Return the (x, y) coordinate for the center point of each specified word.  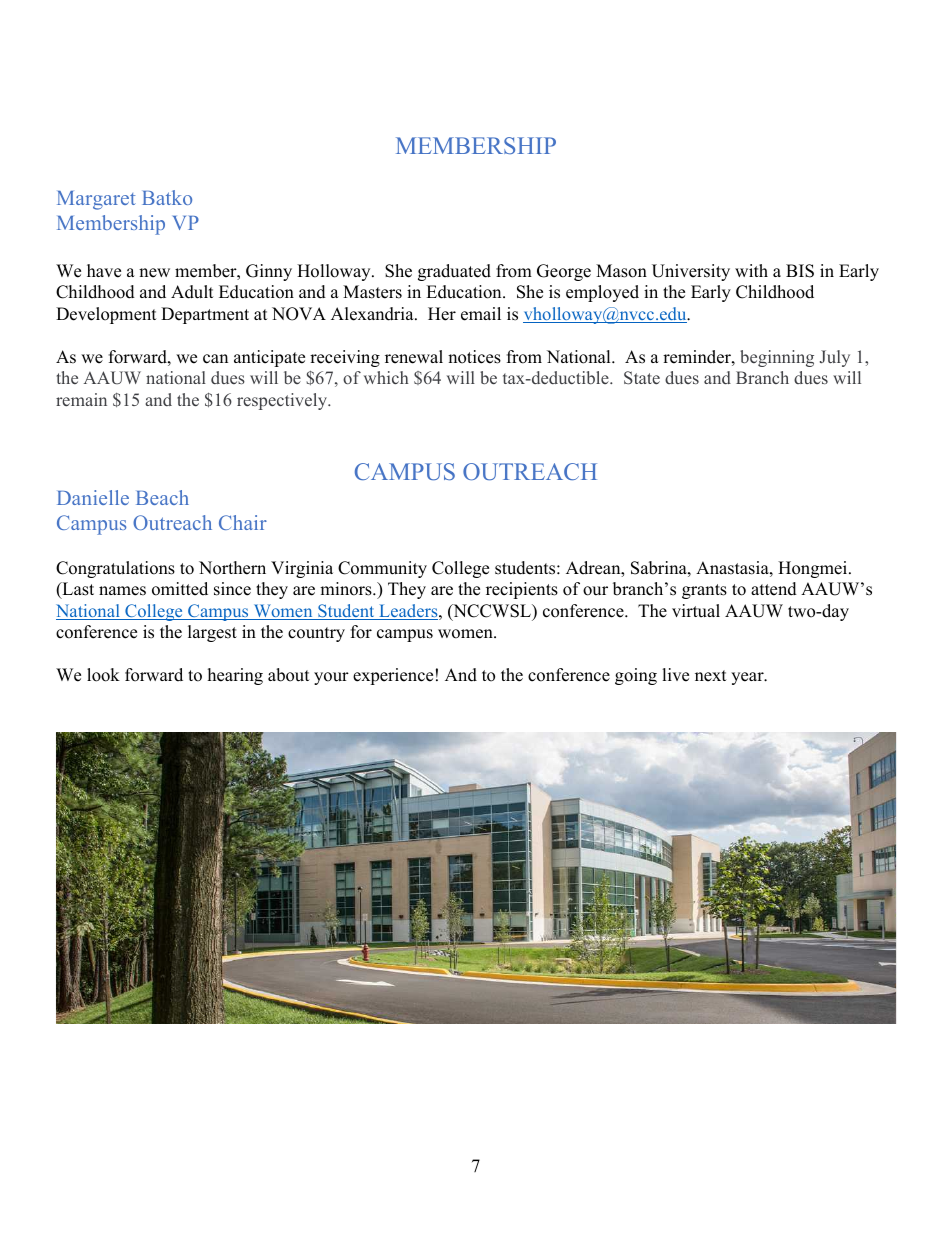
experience (393, 676)
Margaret (96, 200)
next (711, 676)
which (386, 377)
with (751, 270)
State (642, 378)
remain (81, 399)
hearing (235, 676)
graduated (454, 272)
